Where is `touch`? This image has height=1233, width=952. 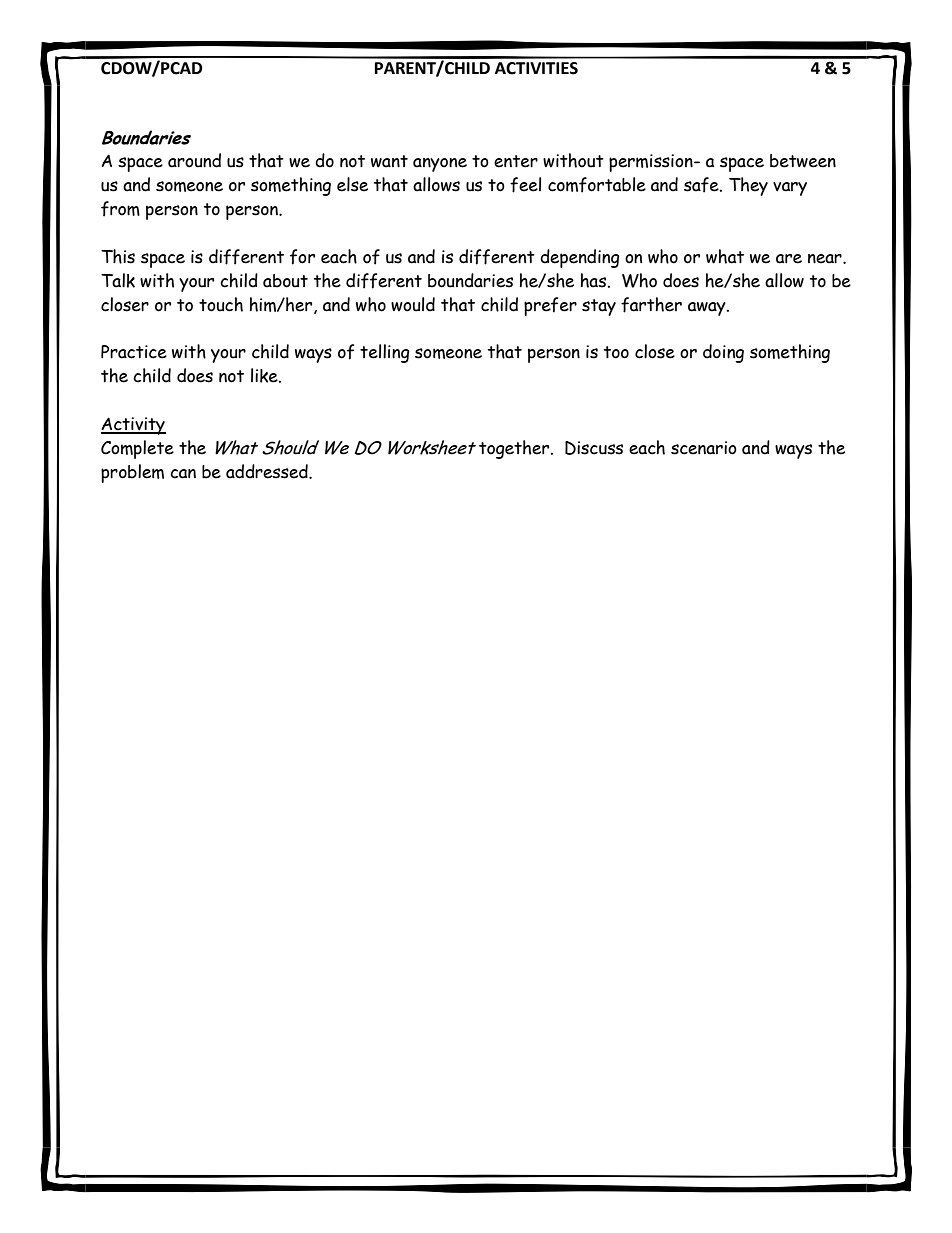
touch is located at coordinates (221, 304).
